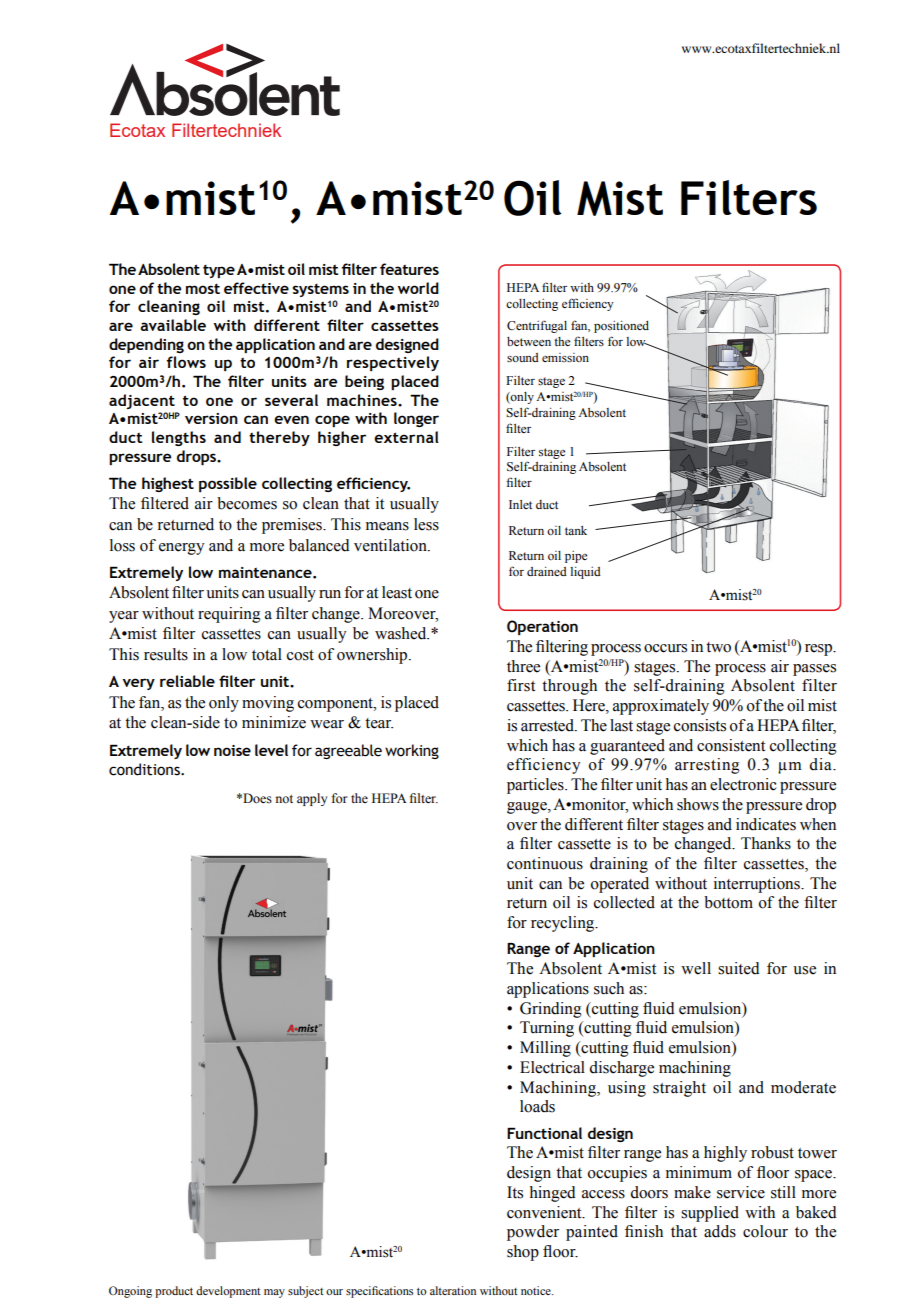 The width and height of the screenshot is (924, 1308). I want to click on positioned, so click(621, 327).
